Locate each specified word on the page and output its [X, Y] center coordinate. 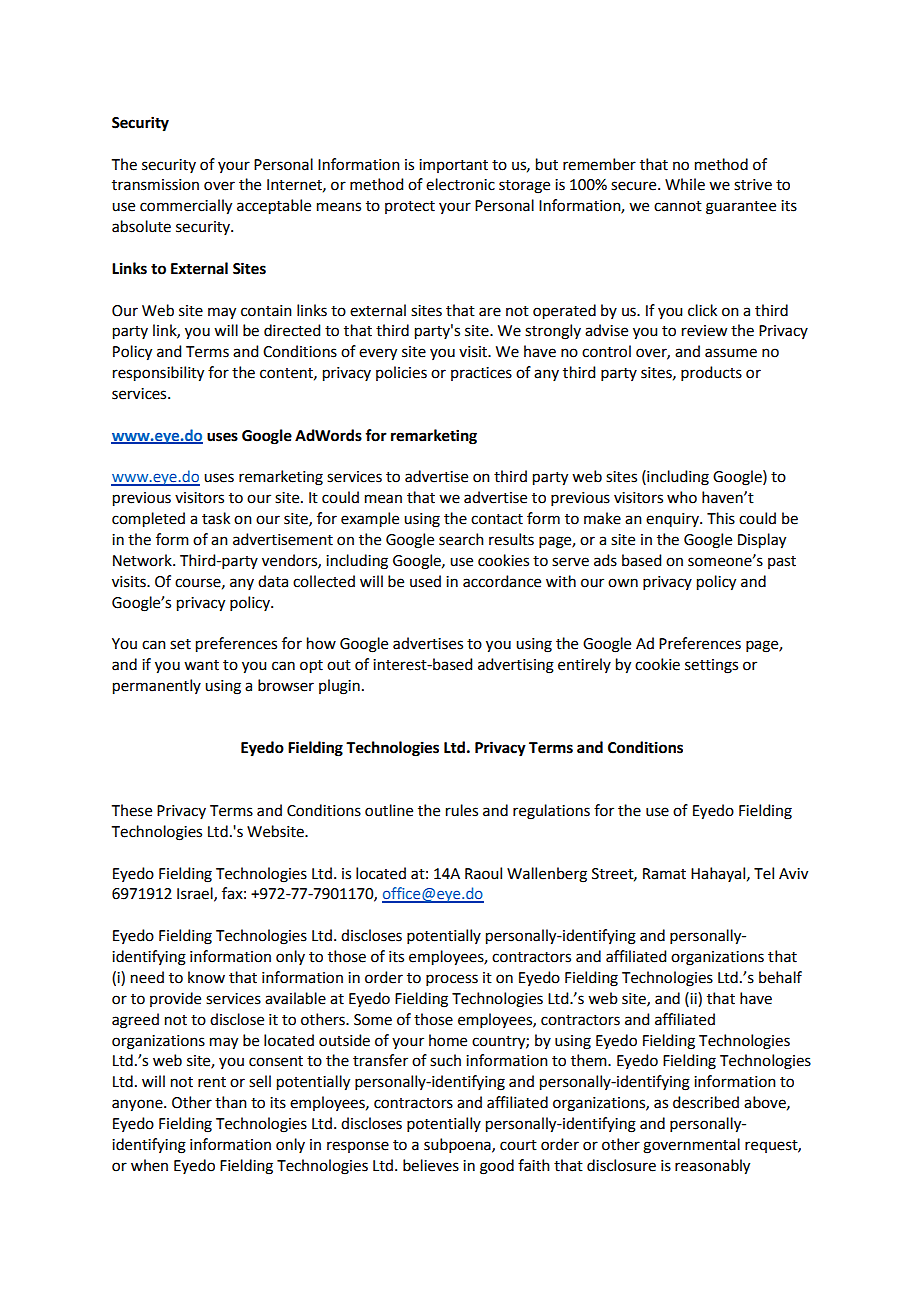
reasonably [712, 1167]
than [231, 1102]
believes [431, 1165]
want [201, 665]
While [685, 184]
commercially [186, 207]
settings [711, 666]
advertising [516, 666]
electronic [460, 184]
